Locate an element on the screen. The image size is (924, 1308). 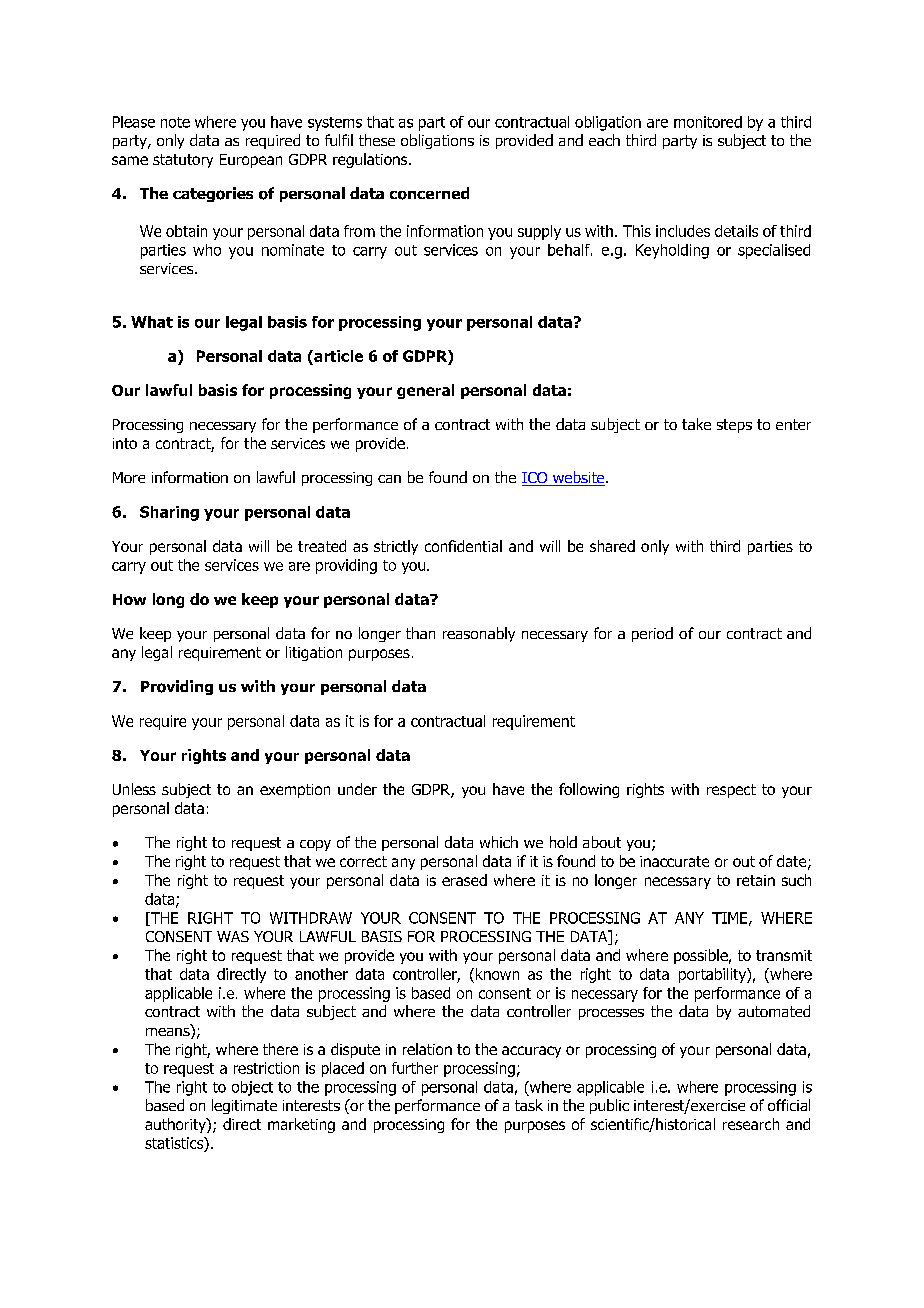
general is located at coordinates (425, 391).
